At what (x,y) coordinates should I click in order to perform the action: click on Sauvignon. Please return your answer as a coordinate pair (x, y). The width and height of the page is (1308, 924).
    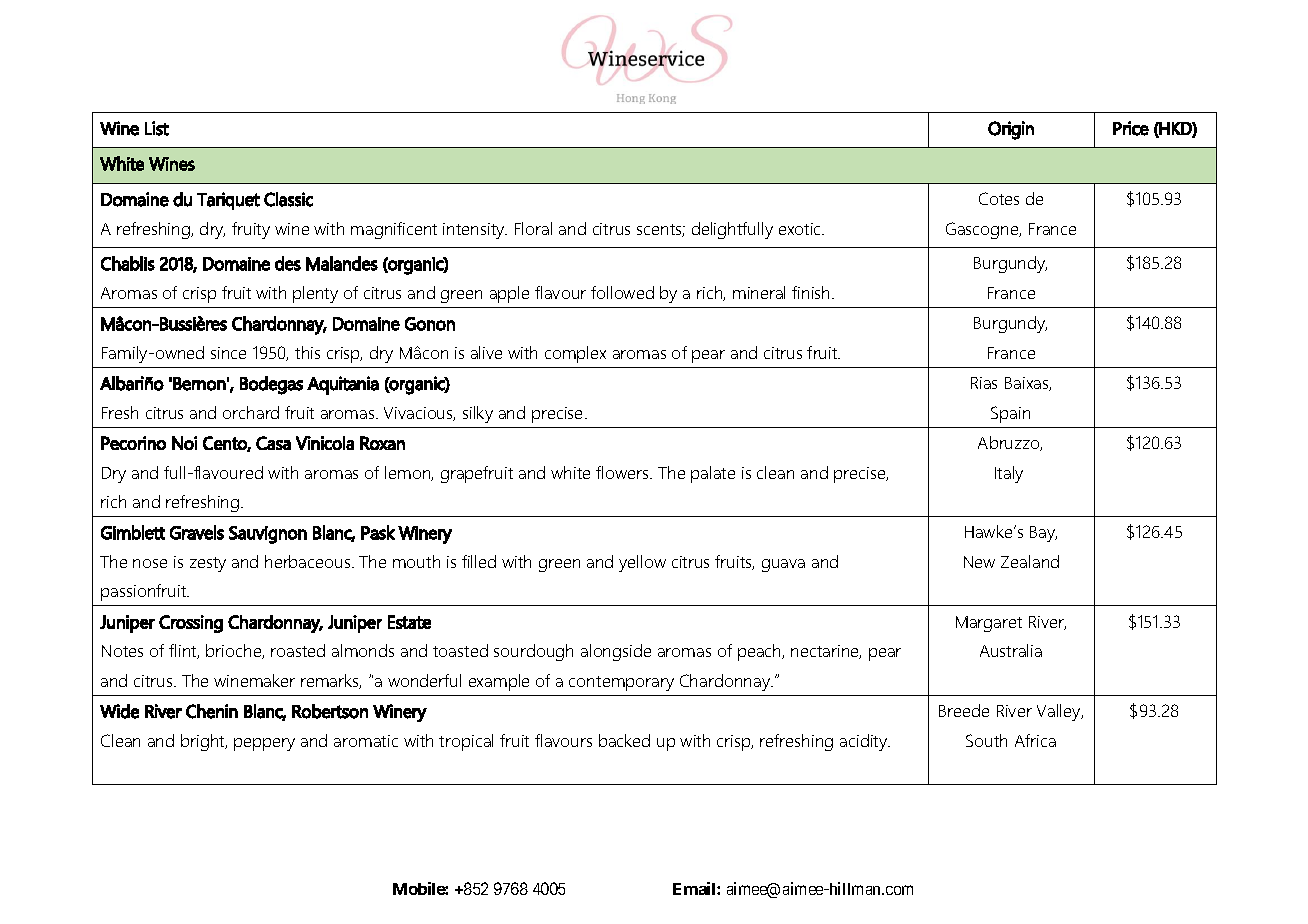
    Looking at the image, I should click on (268, 535).
